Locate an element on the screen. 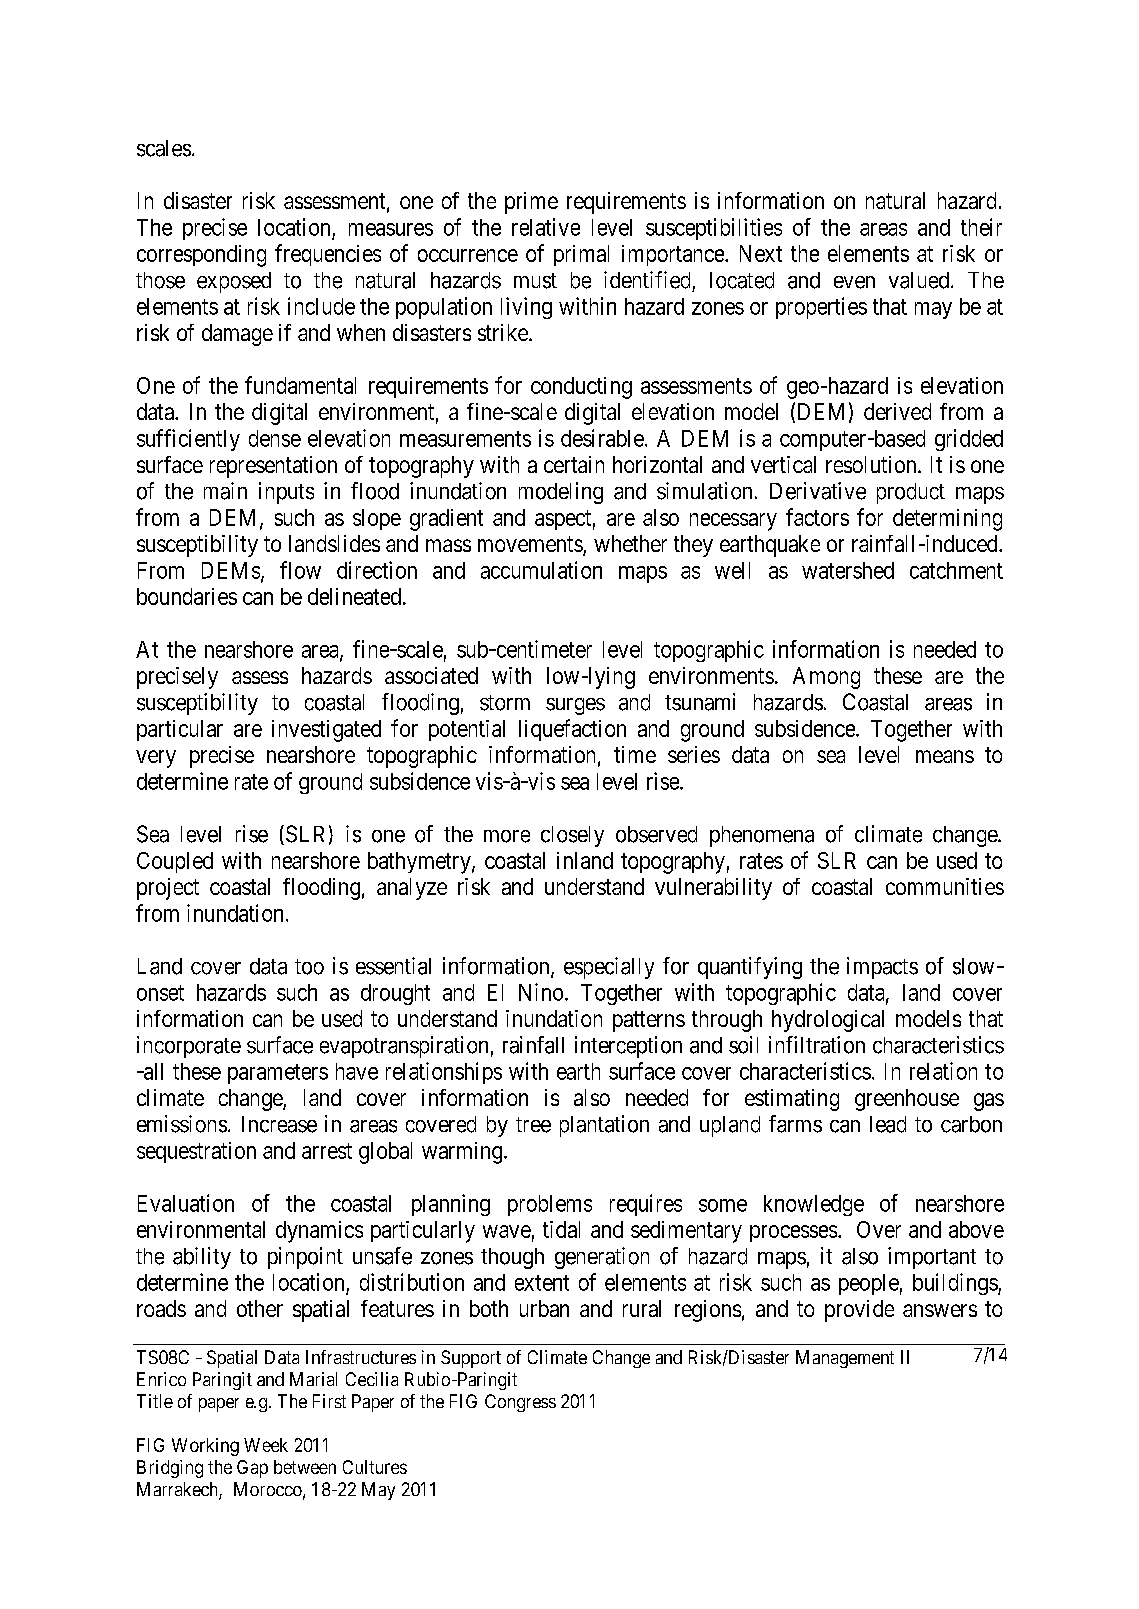 This screenshot has width=1139, height=1609. Congress is located at coordinates (520, 1403).
